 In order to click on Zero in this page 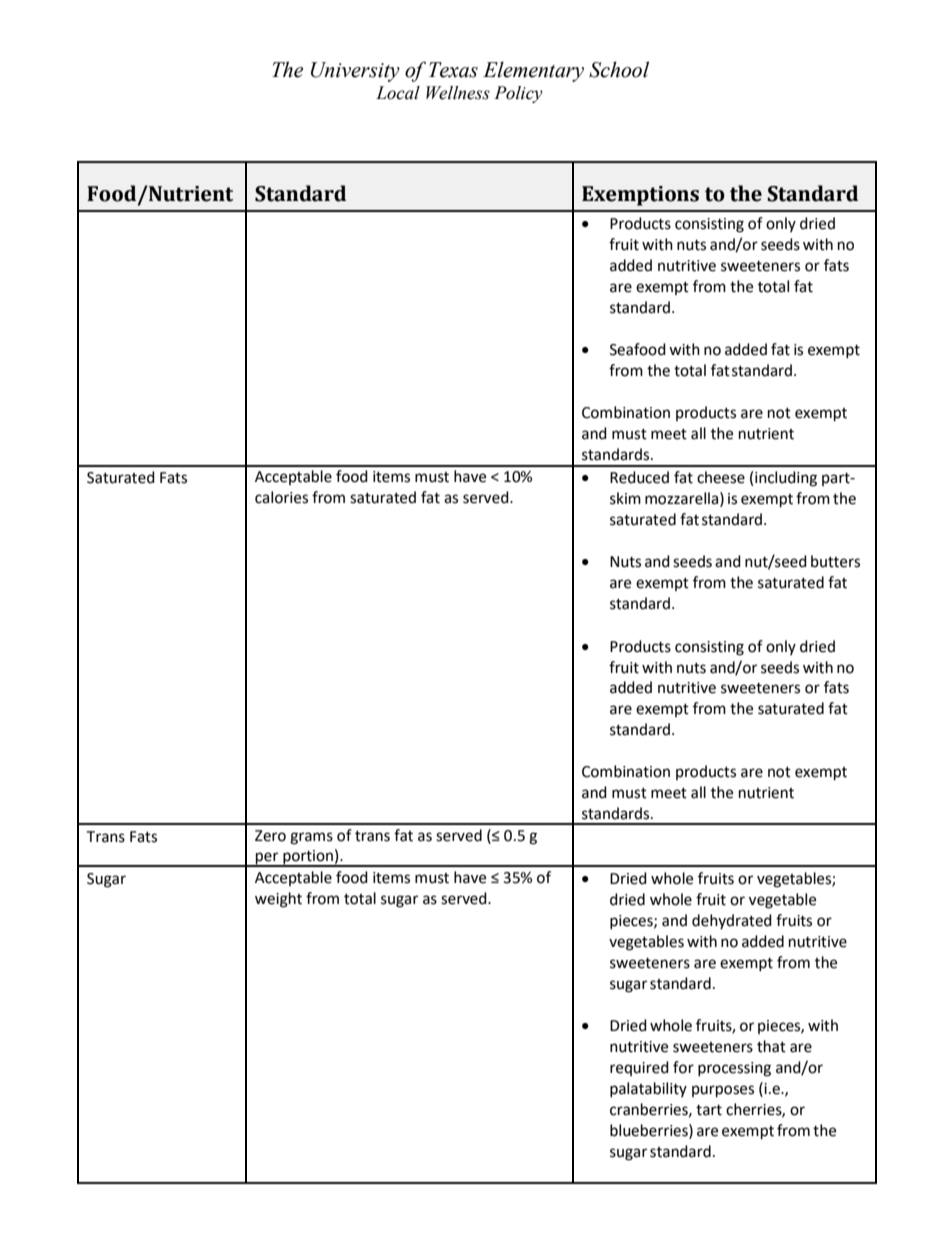, I will do `click(270, 836)`.
